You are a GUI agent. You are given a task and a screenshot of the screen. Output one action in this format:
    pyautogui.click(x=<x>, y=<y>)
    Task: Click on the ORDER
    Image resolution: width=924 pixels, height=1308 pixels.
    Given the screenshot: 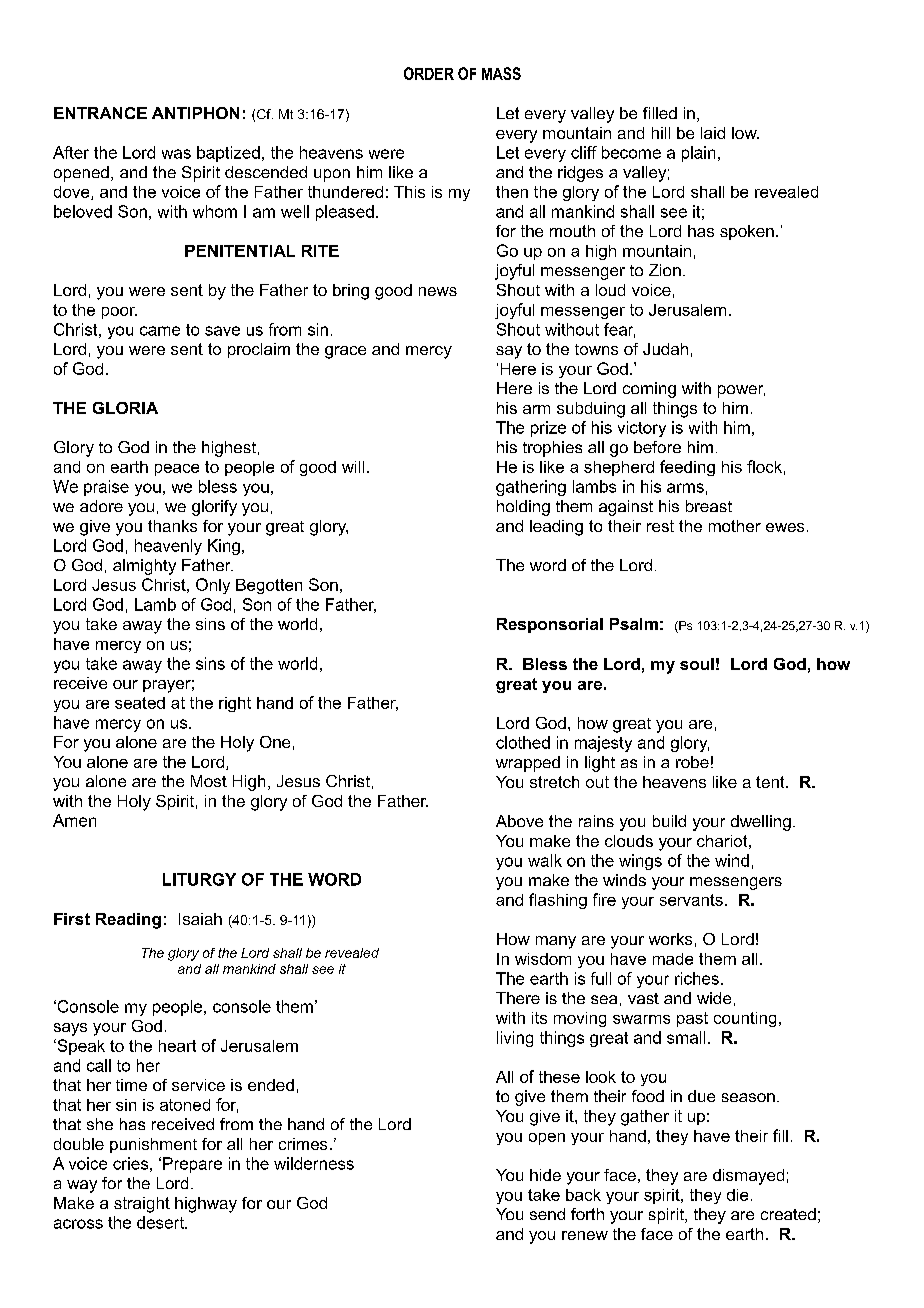 What is the action you would take?
    pyautogui.click(x=429, y=73)
